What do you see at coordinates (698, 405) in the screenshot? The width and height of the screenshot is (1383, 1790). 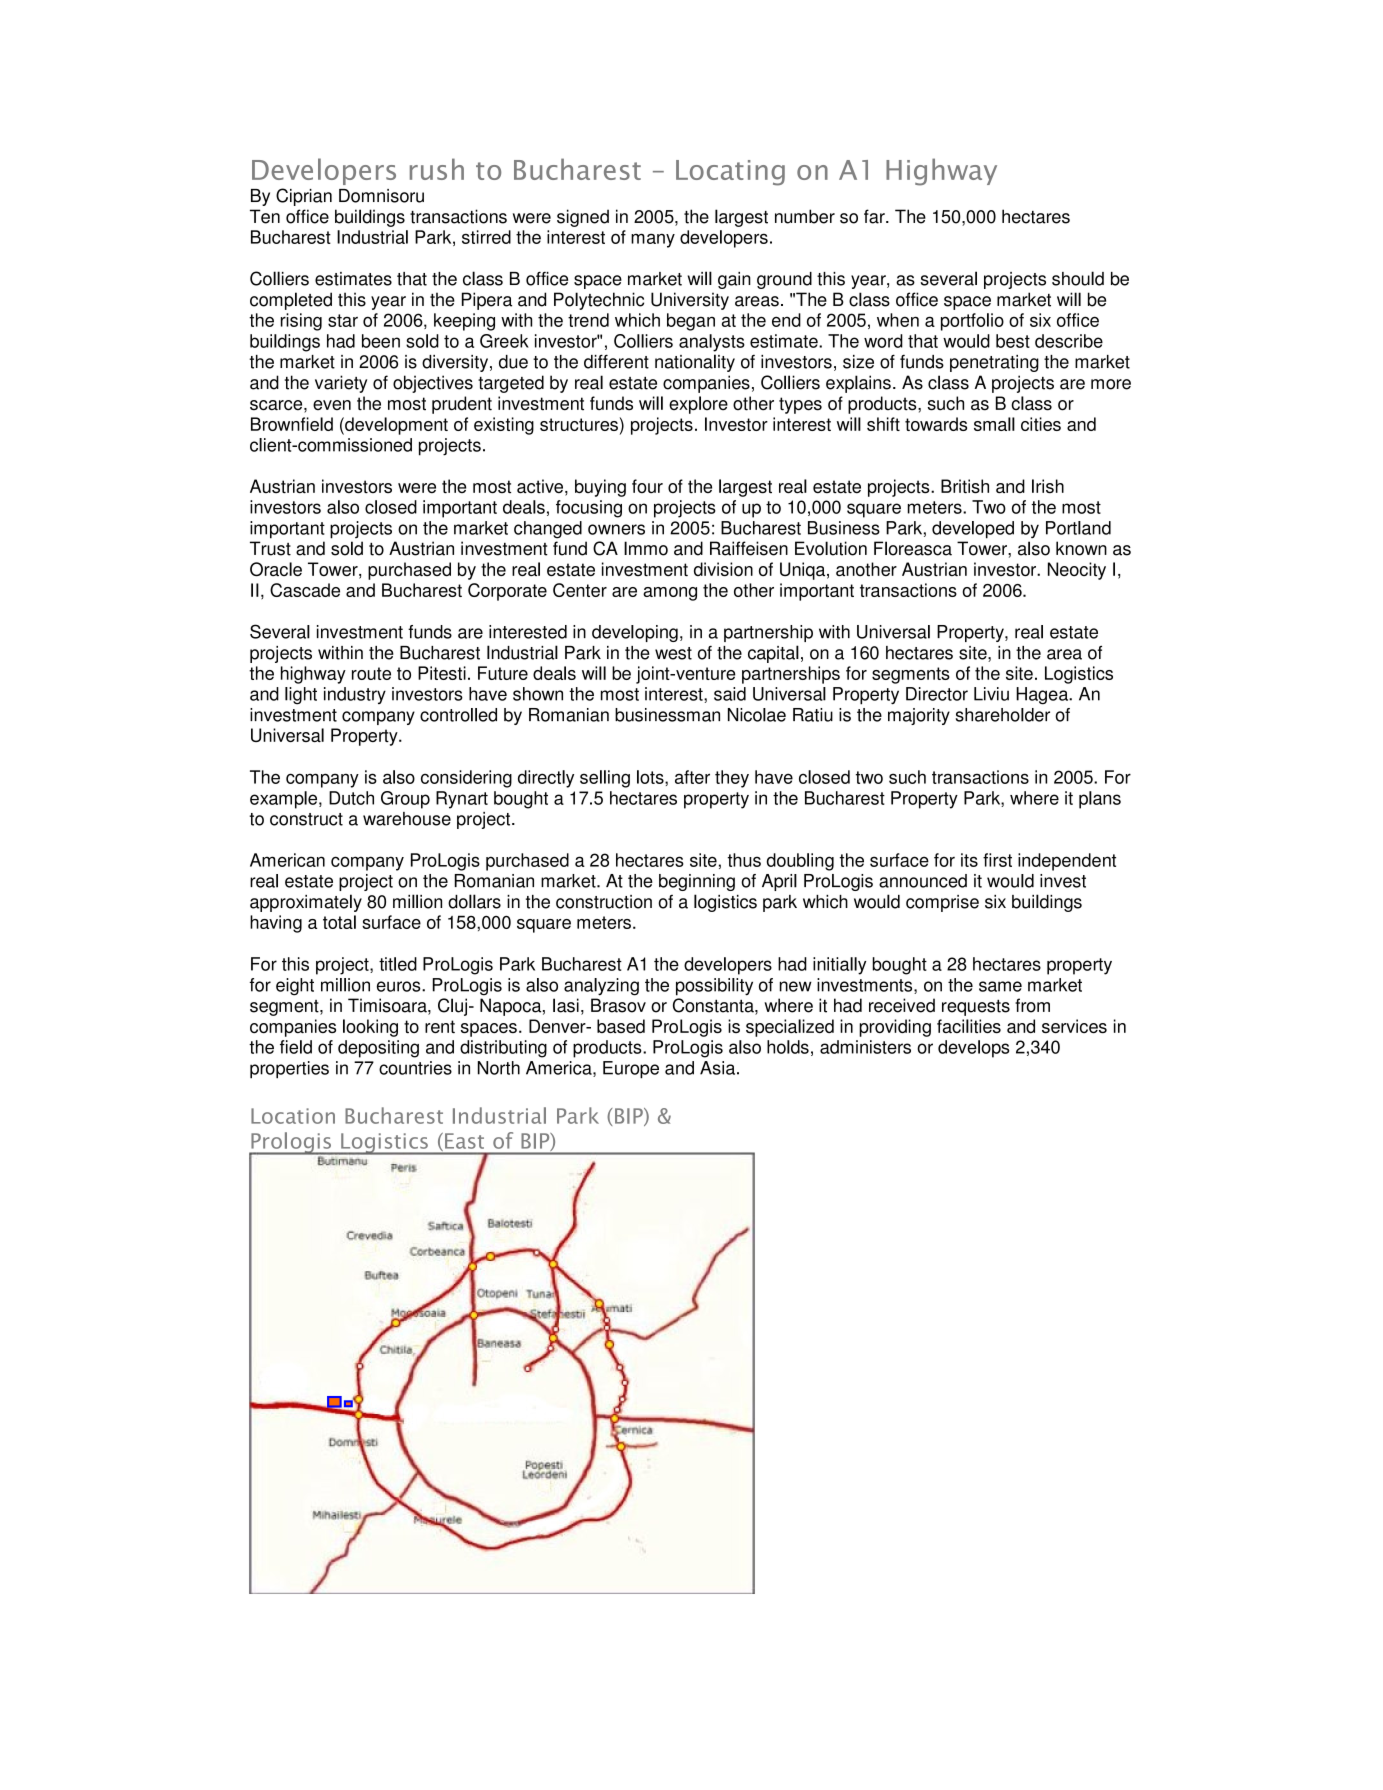 I see `explore` at bounding box center [698, 405].
